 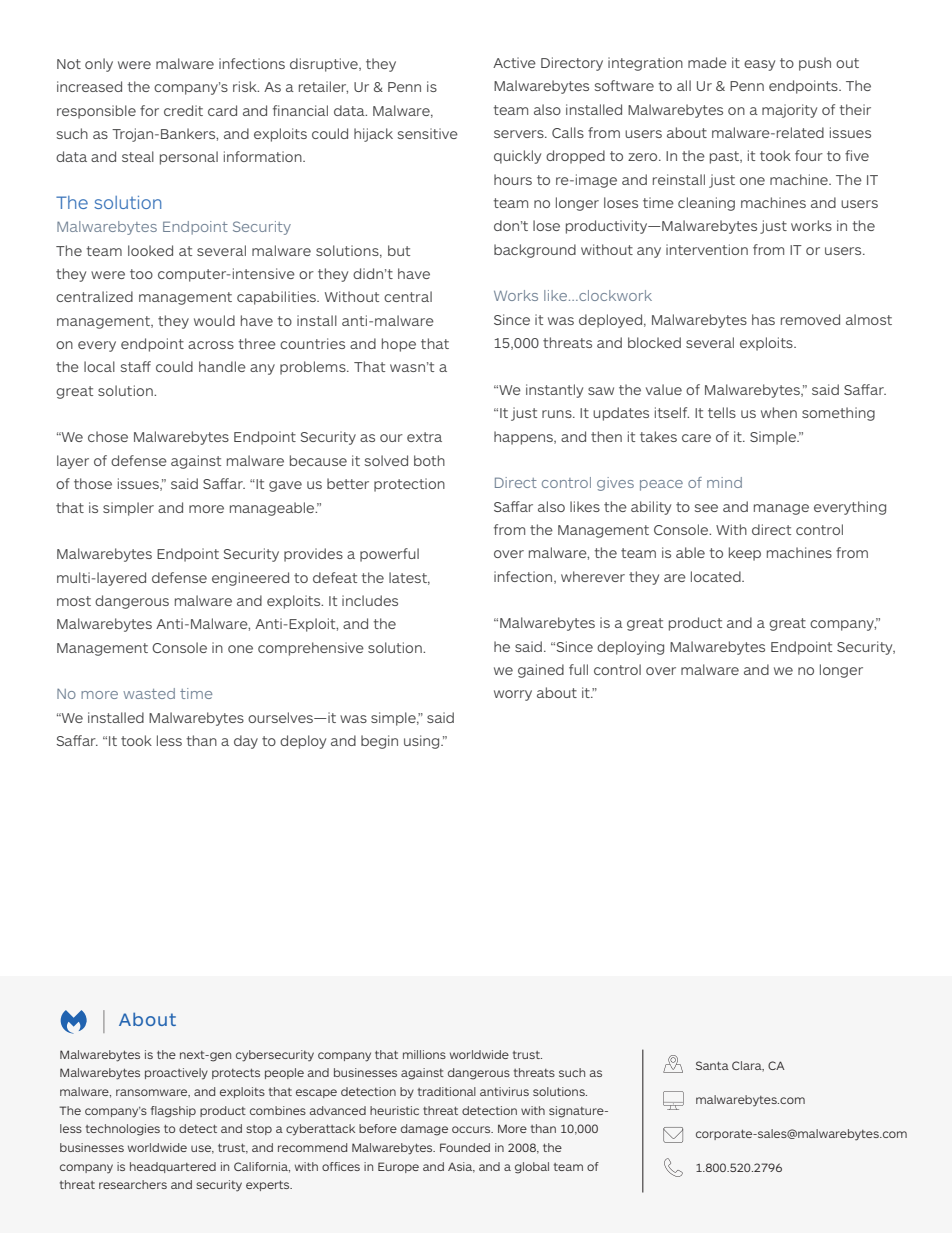 What do you see at coordinates (789, 111) in the screenshot?
I see `majority` at bounding box center [789, 111].
